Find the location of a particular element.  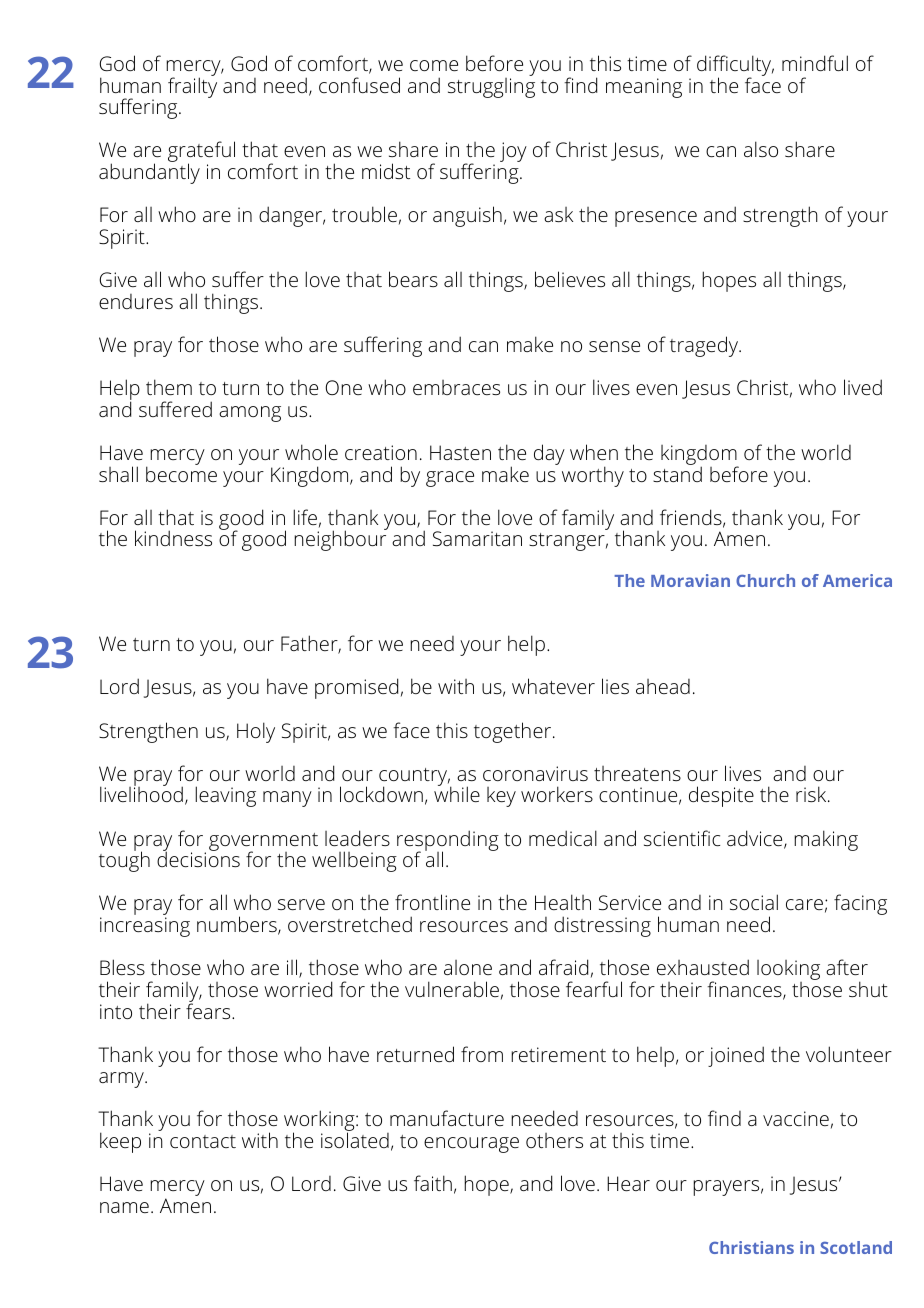

struggling is located at coordinates (491, 86).
